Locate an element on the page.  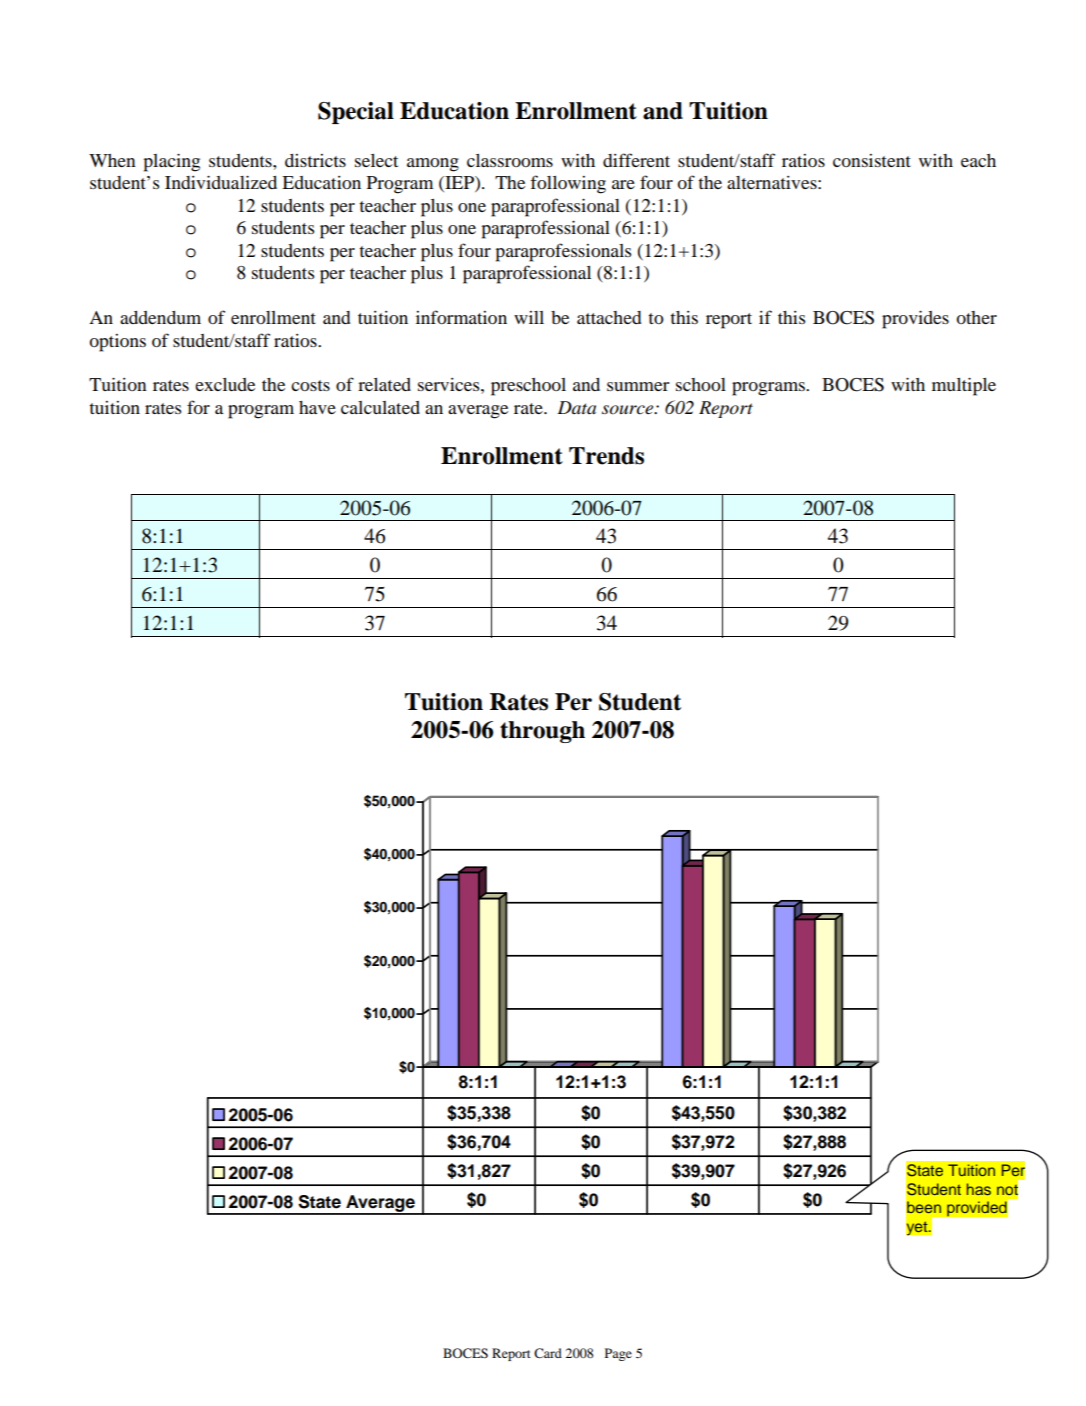
multiple is located at coordinates (964, 386).
